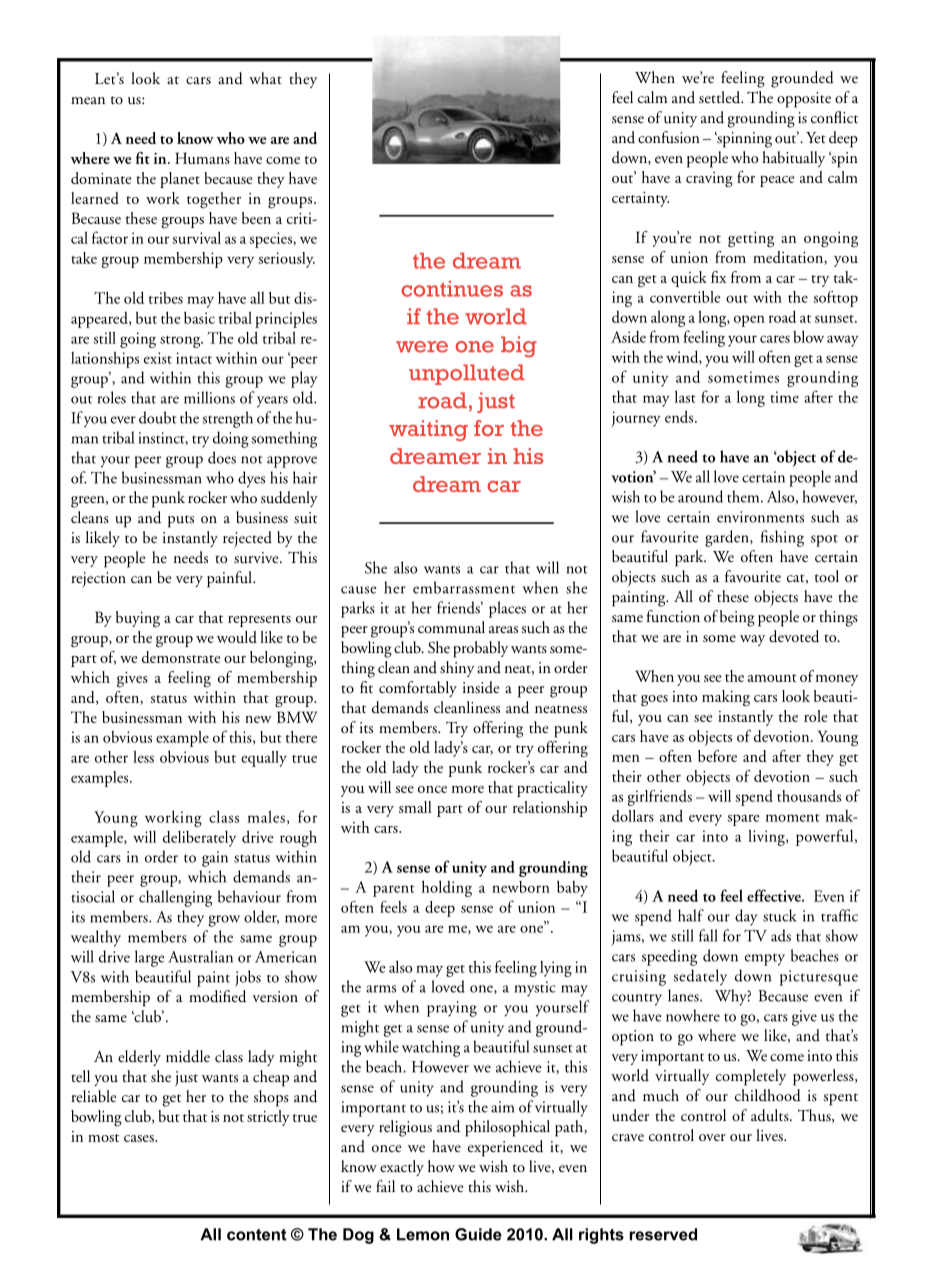 This document has width=952, height=1273. I want to click on demonstrate, so click(181, 657).
